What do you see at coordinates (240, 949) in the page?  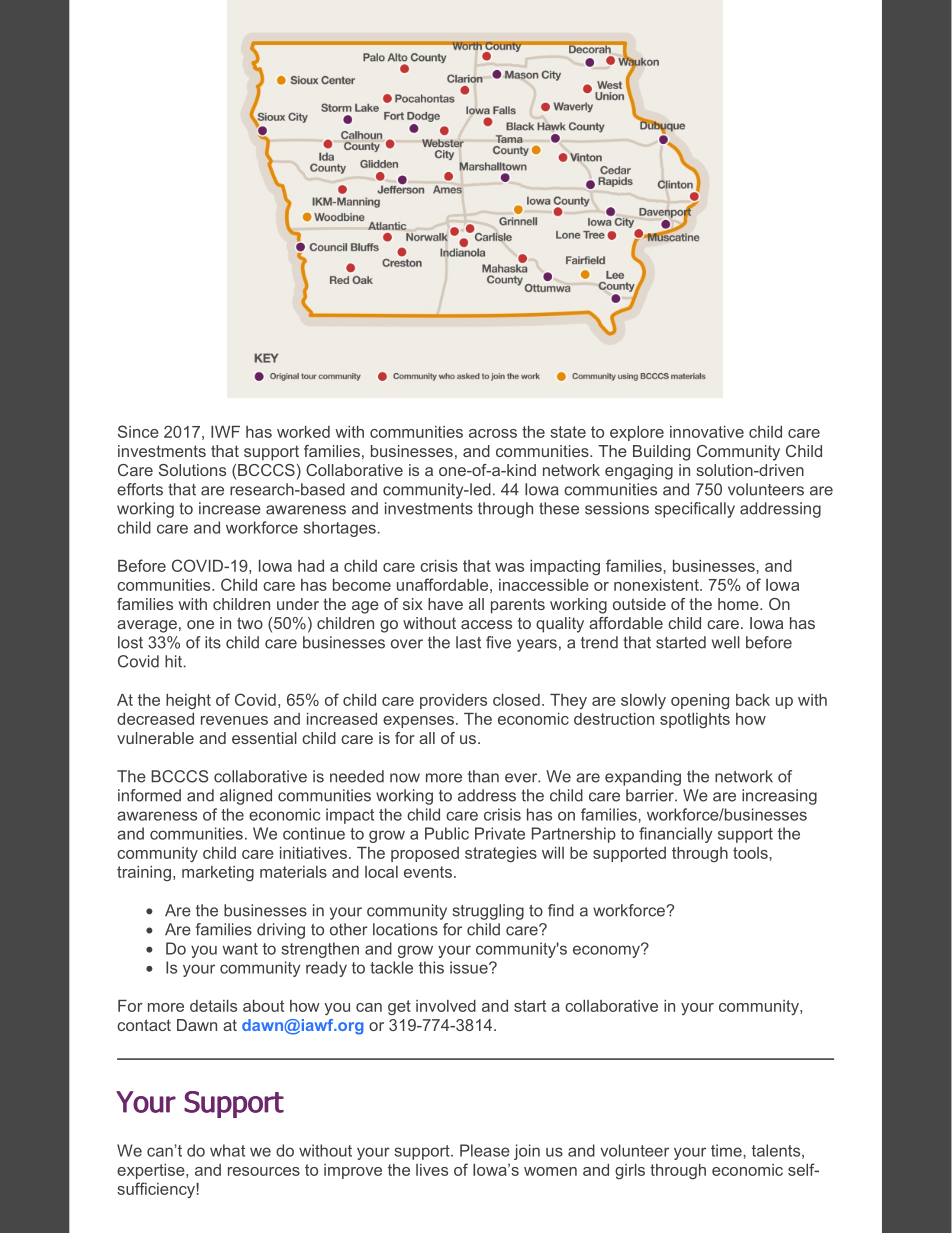 I see `want` at bounding box center [240, 949].
